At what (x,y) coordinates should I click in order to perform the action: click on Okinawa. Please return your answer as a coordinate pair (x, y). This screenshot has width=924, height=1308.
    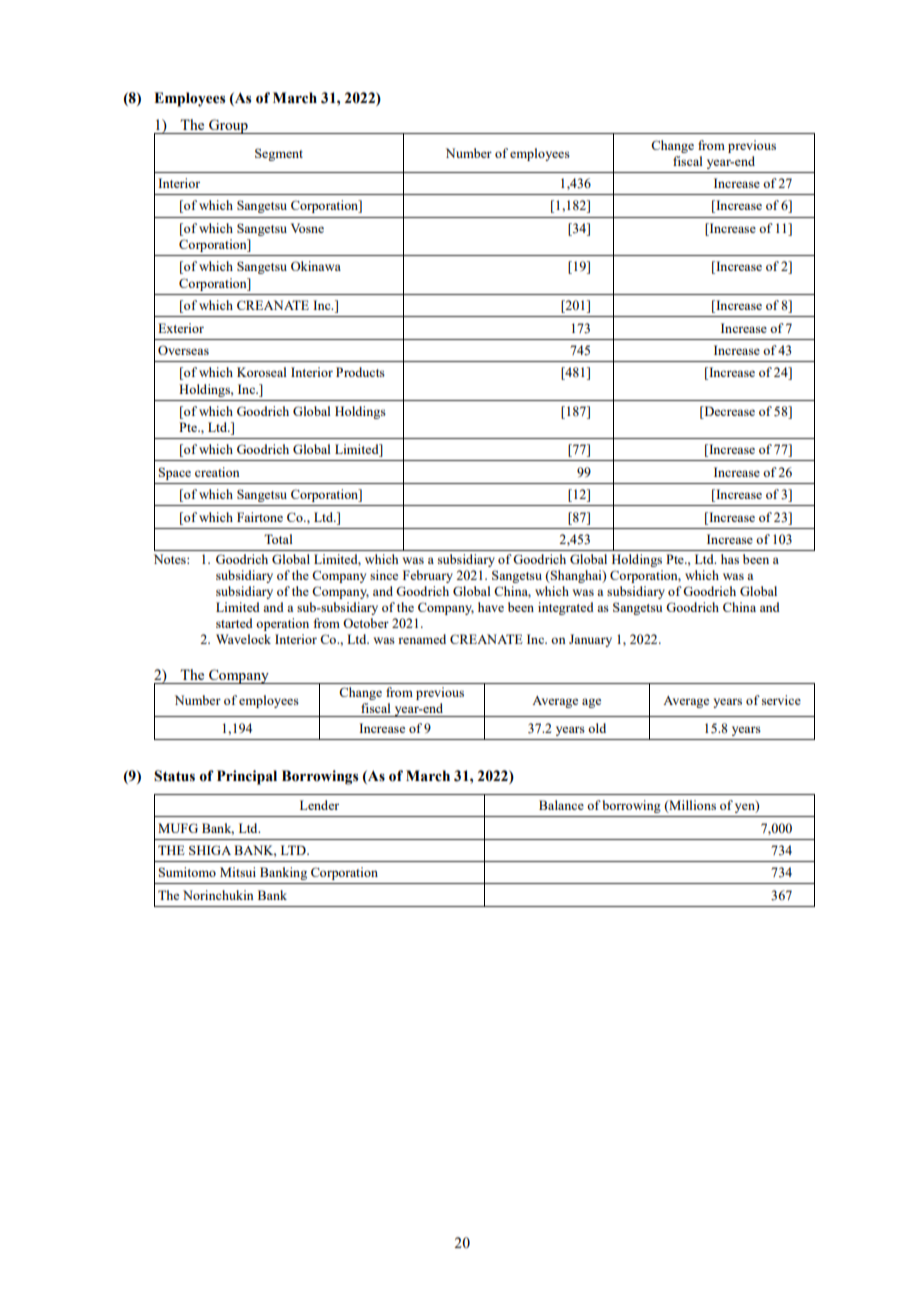
    Looking at the image, I should click on (316, 266).
